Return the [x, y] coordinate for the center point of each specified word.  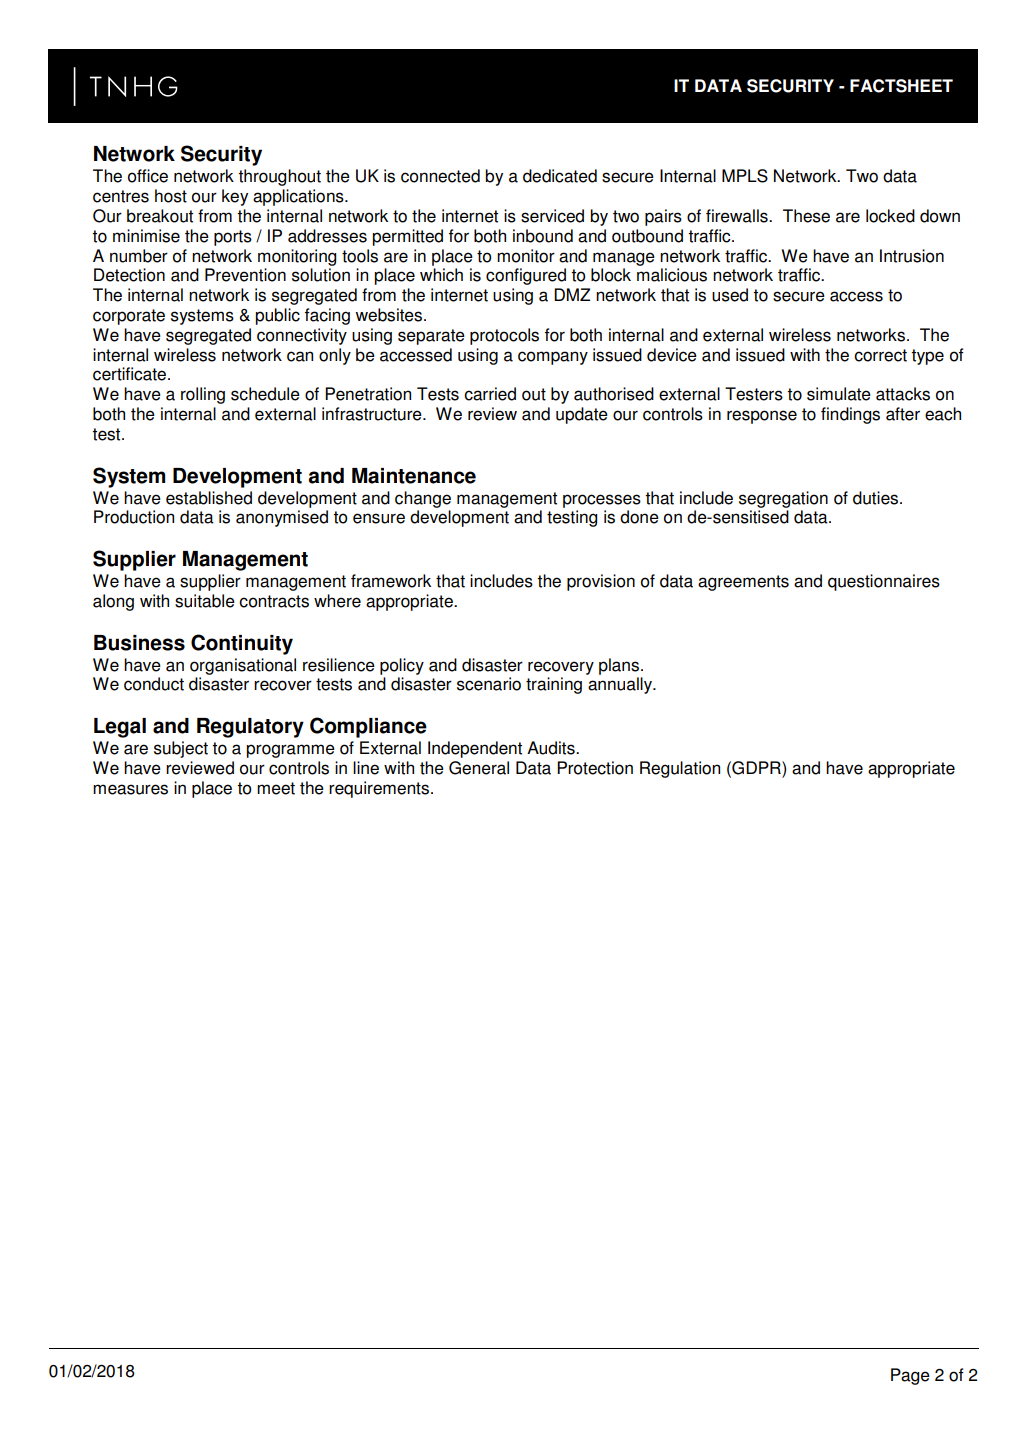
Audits [552, 748]
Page [910, 1376]
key [235, 197]
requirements [379, 789]
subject [181, 749]
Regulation [680, 769]
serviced [552, 216]
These [806, 216]
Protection [595, 768]
